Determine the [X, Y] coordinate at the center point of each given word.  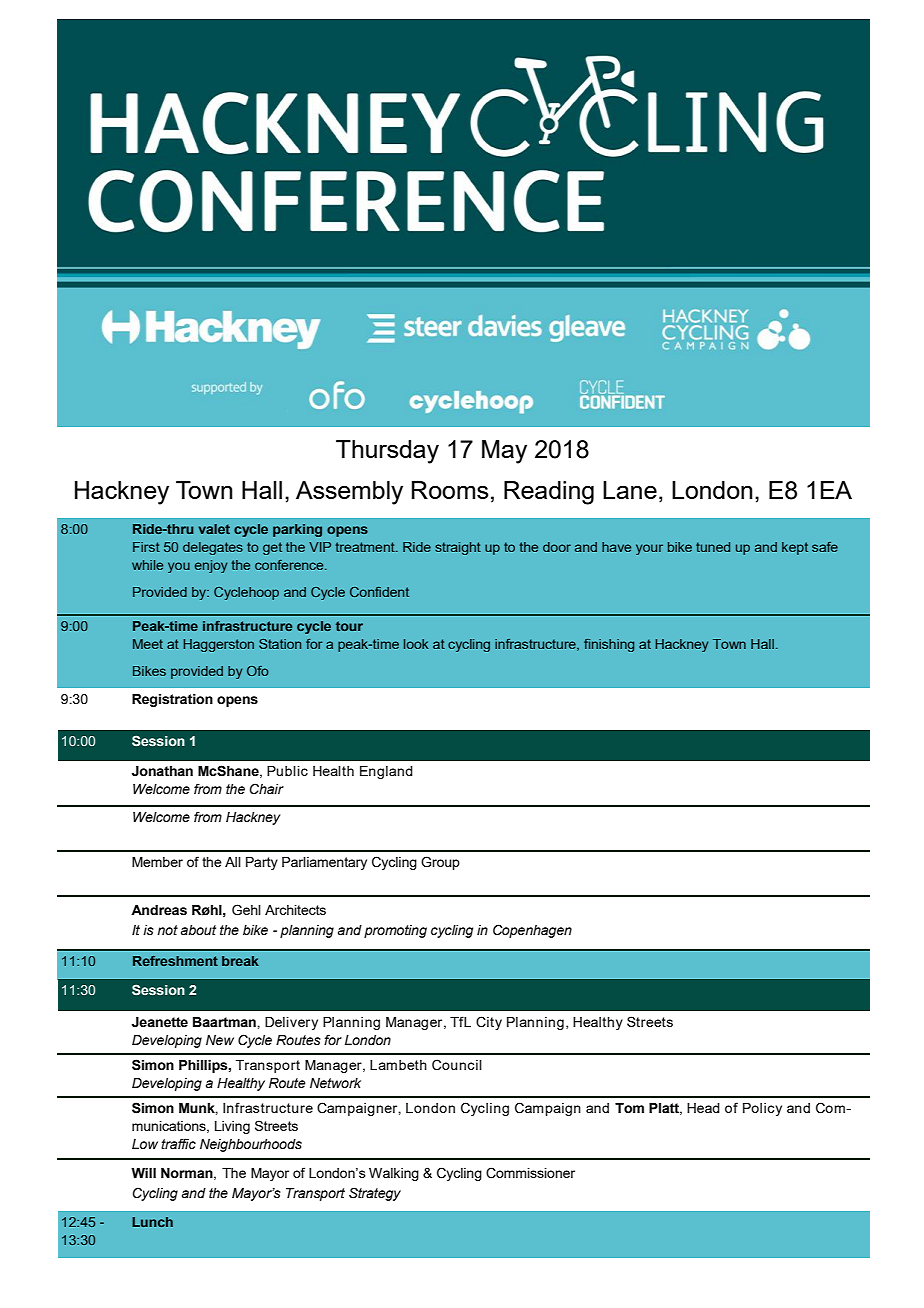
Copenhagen [532, 931]
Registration [172, 700]
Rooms [450, 490]
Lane [630, 490]
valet [214, 529]
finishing [609, 645]
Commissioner [530, 1173]
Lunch [152, 1222]
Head [703, 1108]
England [386, 772]
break [240, 961]
